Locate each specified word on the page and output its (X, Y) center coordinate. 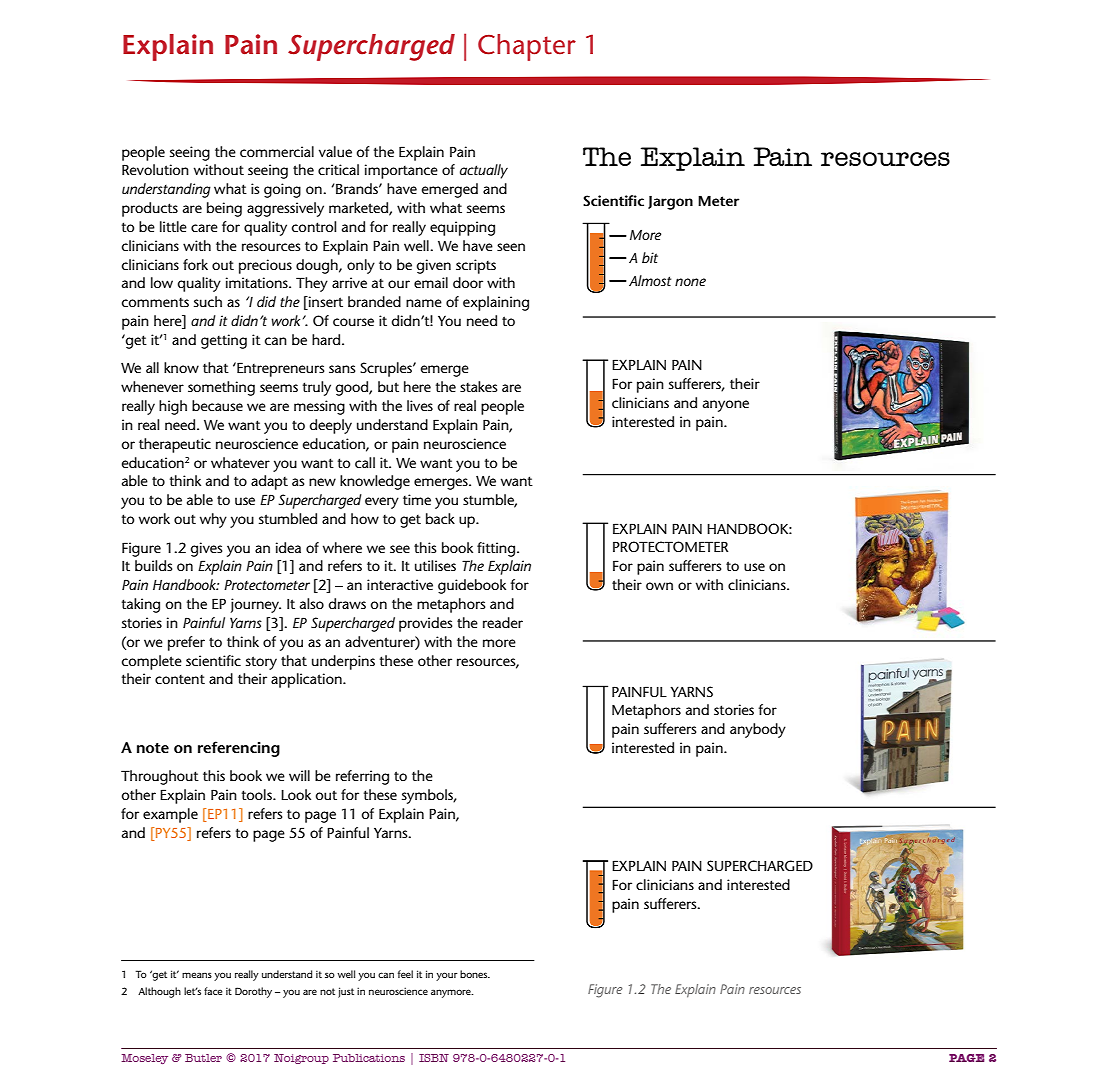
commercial (277, 151)
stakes (479, 386)
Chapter (527, 47)
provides (426, 624)
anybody (758, 730)
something (221, 388)
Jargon (670, 202)
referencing (239, 749)
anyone (726, 406)
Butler (203, 1058)
